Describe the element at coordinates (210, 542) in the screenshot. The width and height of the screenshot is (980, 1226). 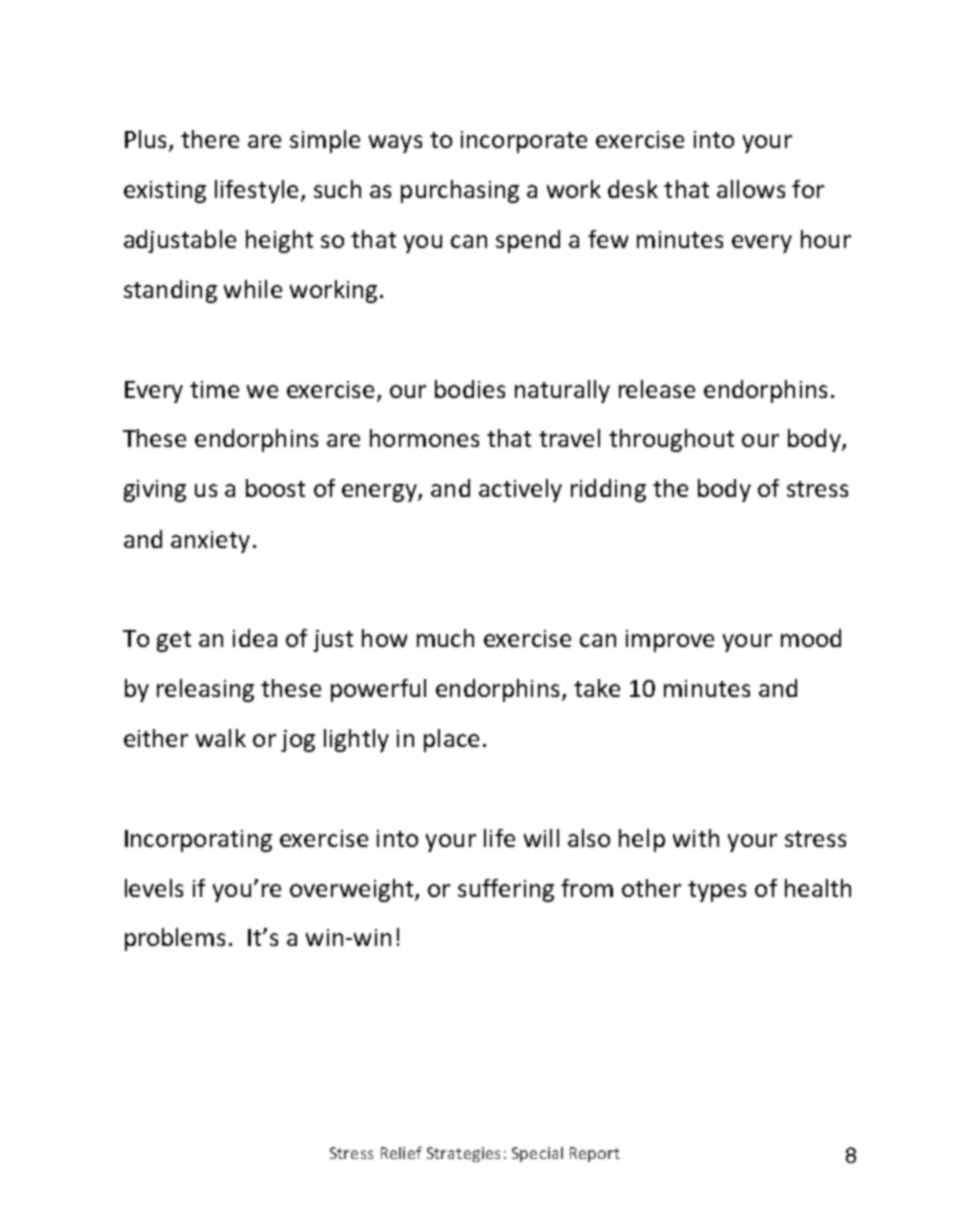
I see `anxiety` at that location.
